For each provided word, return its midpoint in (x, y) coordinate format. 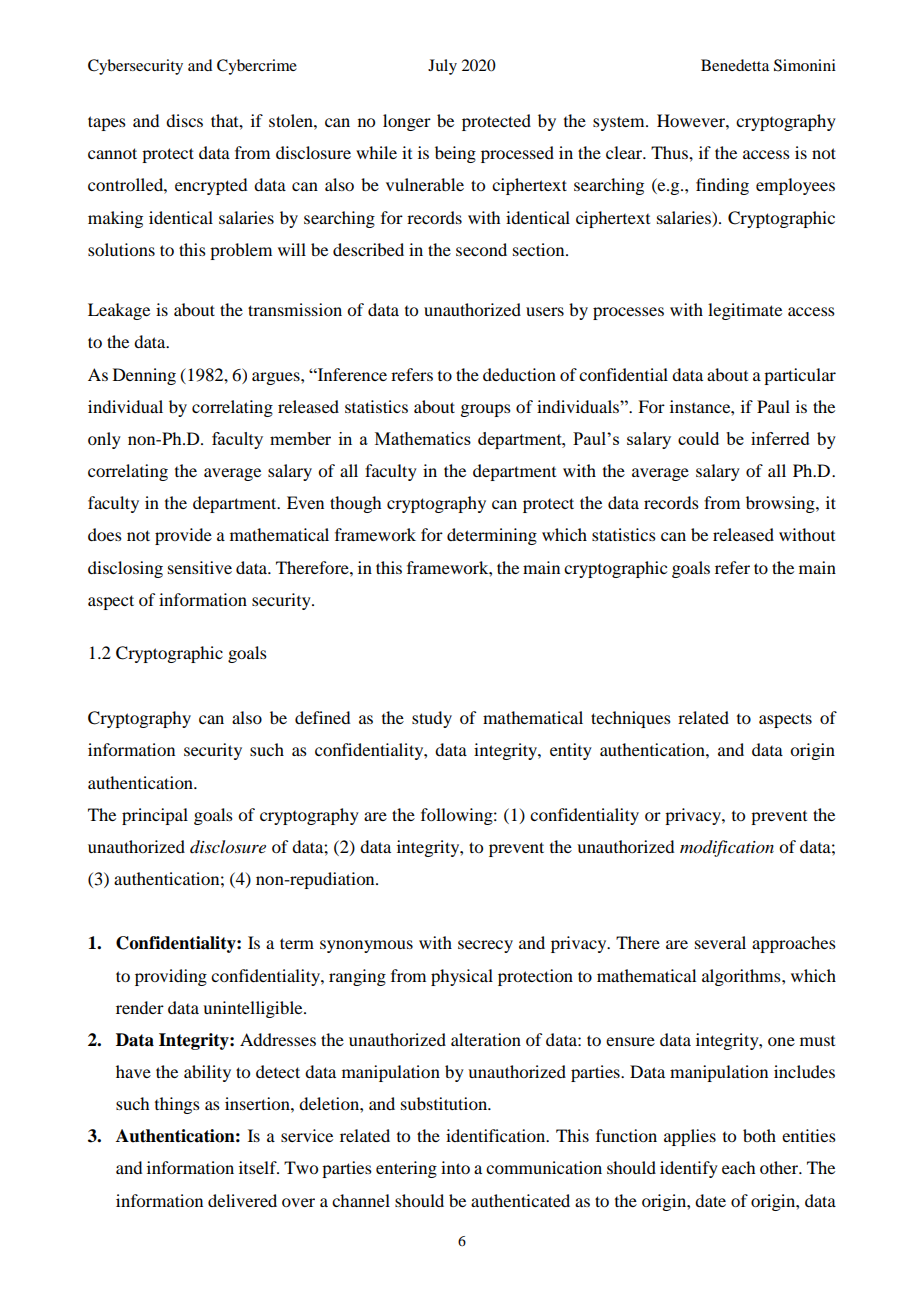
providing (171, 977)
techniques (631, 719)
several (720, 942)
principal (155, 816)
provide (183, 536)
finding (722, 186)
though (355, 504)
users (545, 311)
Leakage (119, 311)
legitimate (745, 311)
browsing (781, 504)
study (432, 719)
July (442, 67)
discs (184, 120)
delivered (242, 1200)
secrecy (485, 946)
